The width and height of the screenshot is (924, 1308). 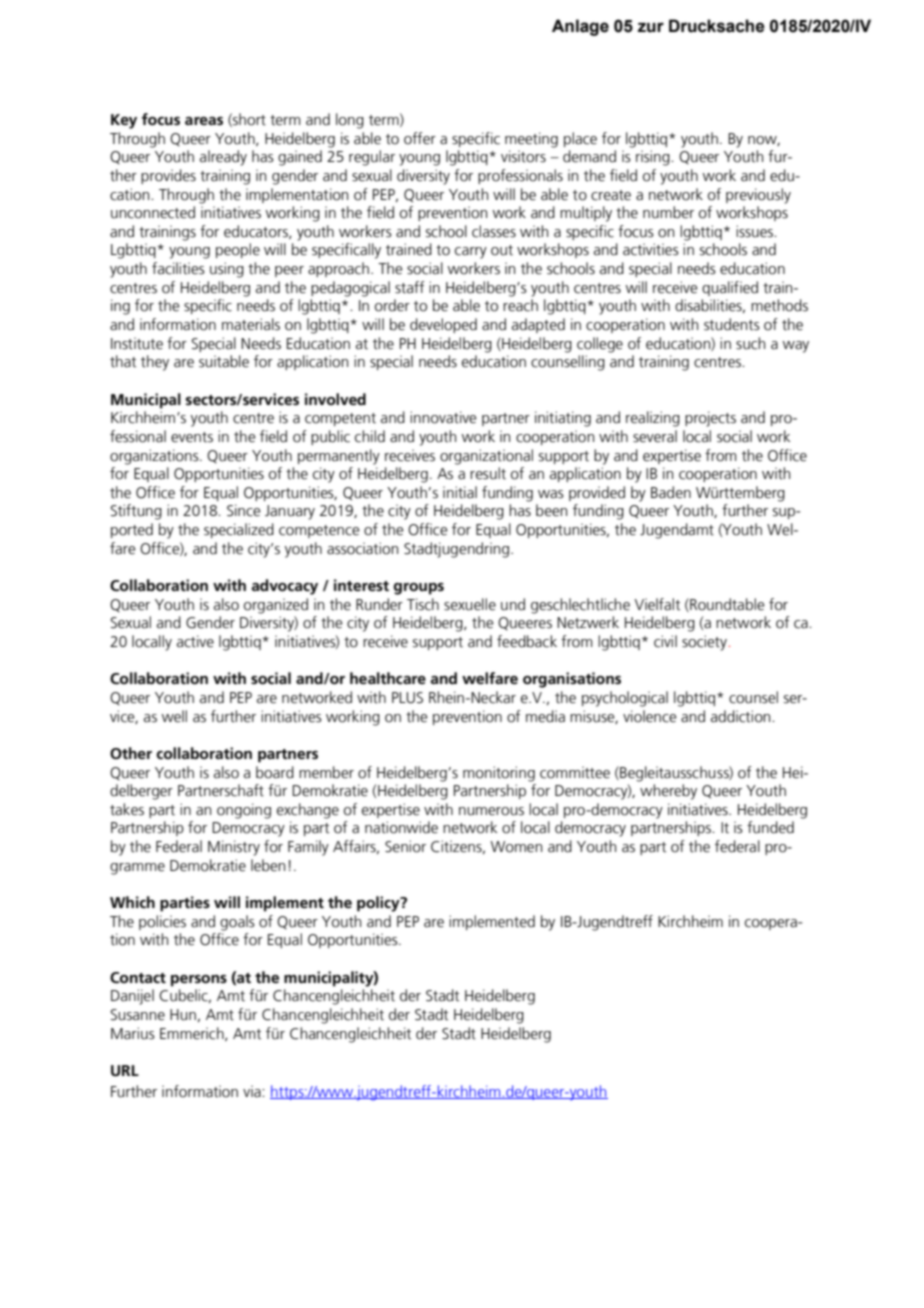 What do you see at coordinates (668, 792) in the screenshot?
I see `whereby` at bounding box center [668, 792].
